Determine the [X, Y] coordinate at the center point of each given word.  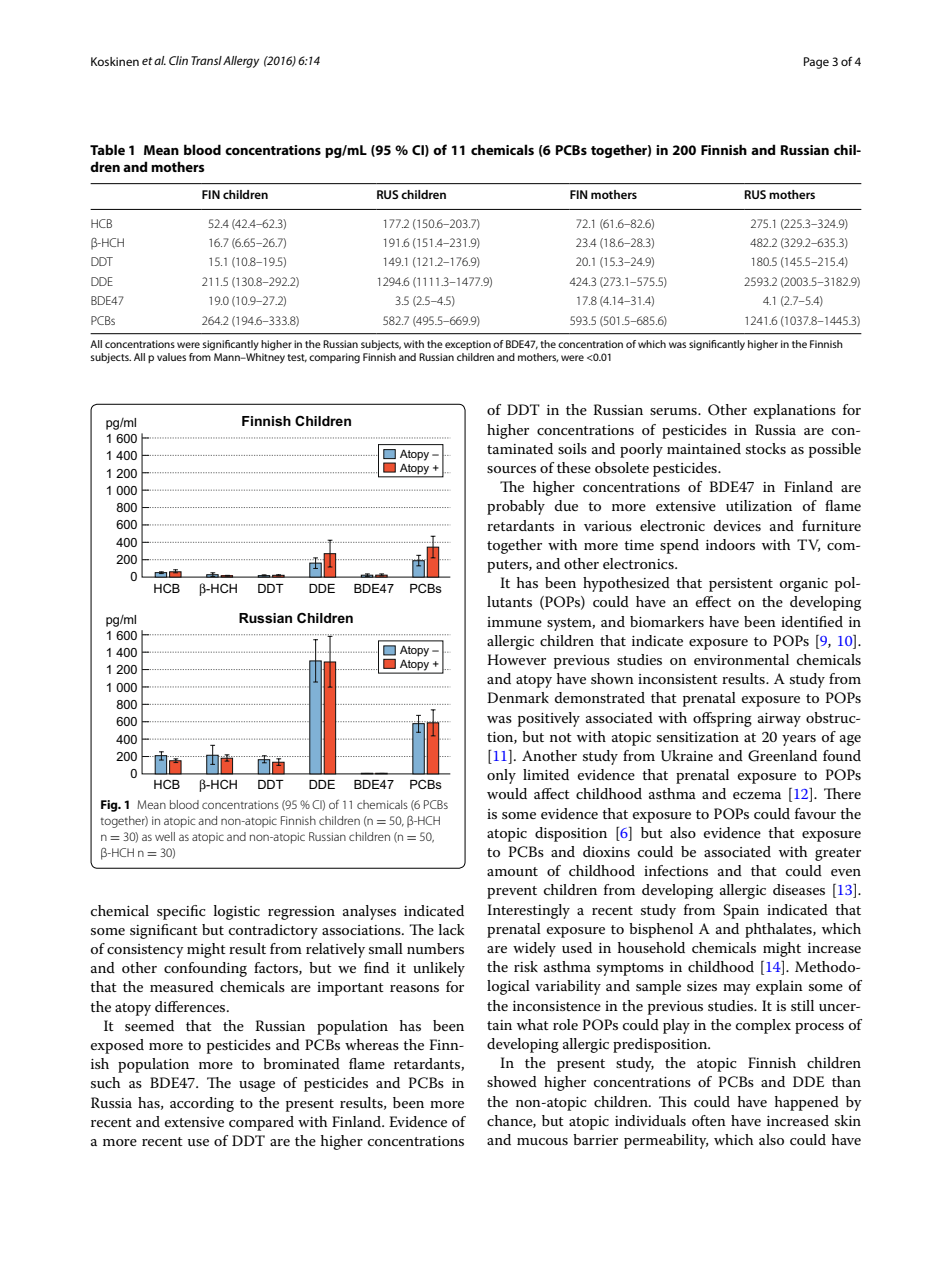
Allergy [241, 62]
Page [816, 63]
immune [514, 622]
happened [807, 1103]
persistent [741, 585]
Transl [206, 60]
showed [512, 1081]
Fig [110, 806]
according [202, 1104]
